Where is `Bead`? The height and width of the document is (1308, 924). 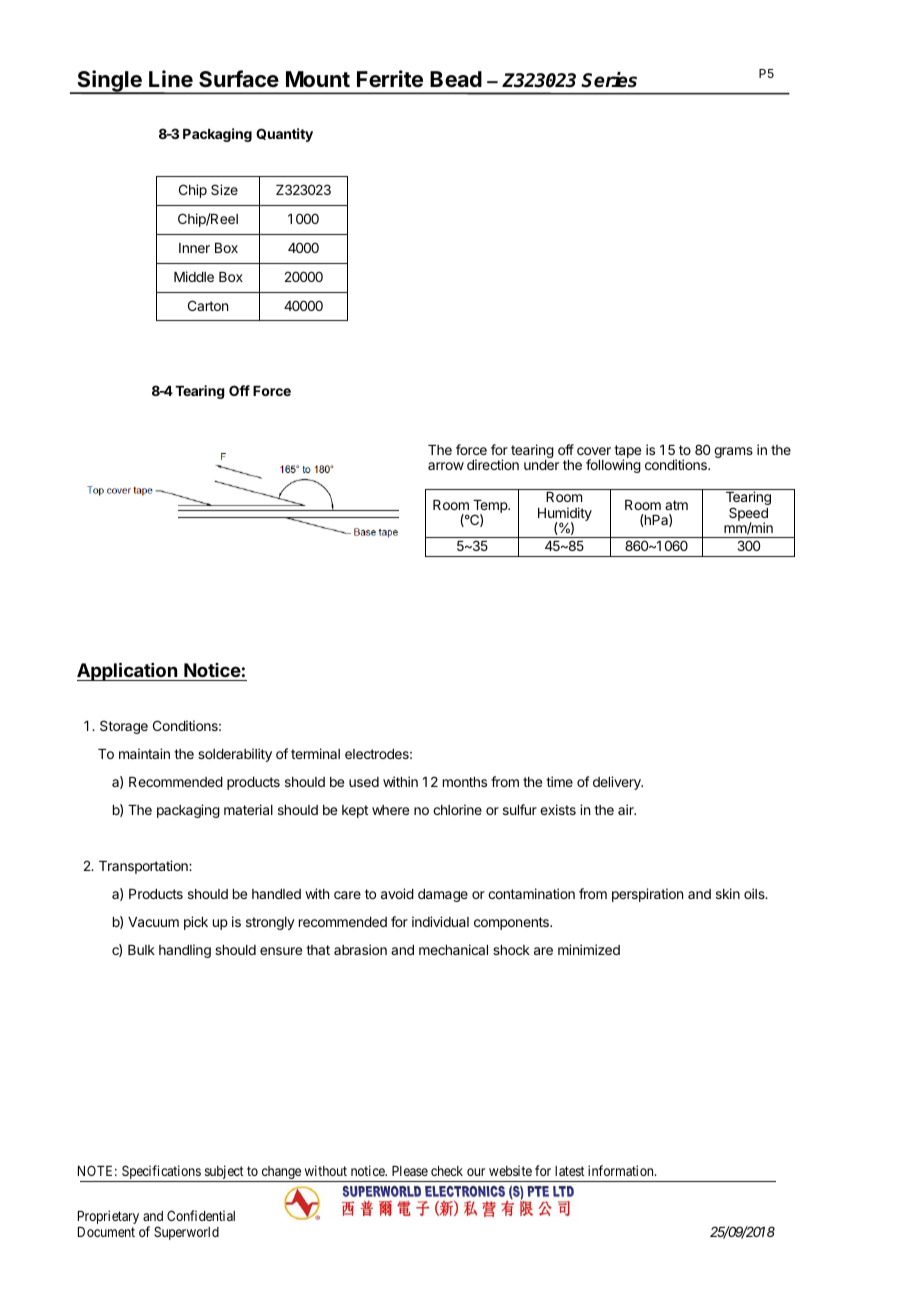 Bead is located at coordinates (456, 79).
